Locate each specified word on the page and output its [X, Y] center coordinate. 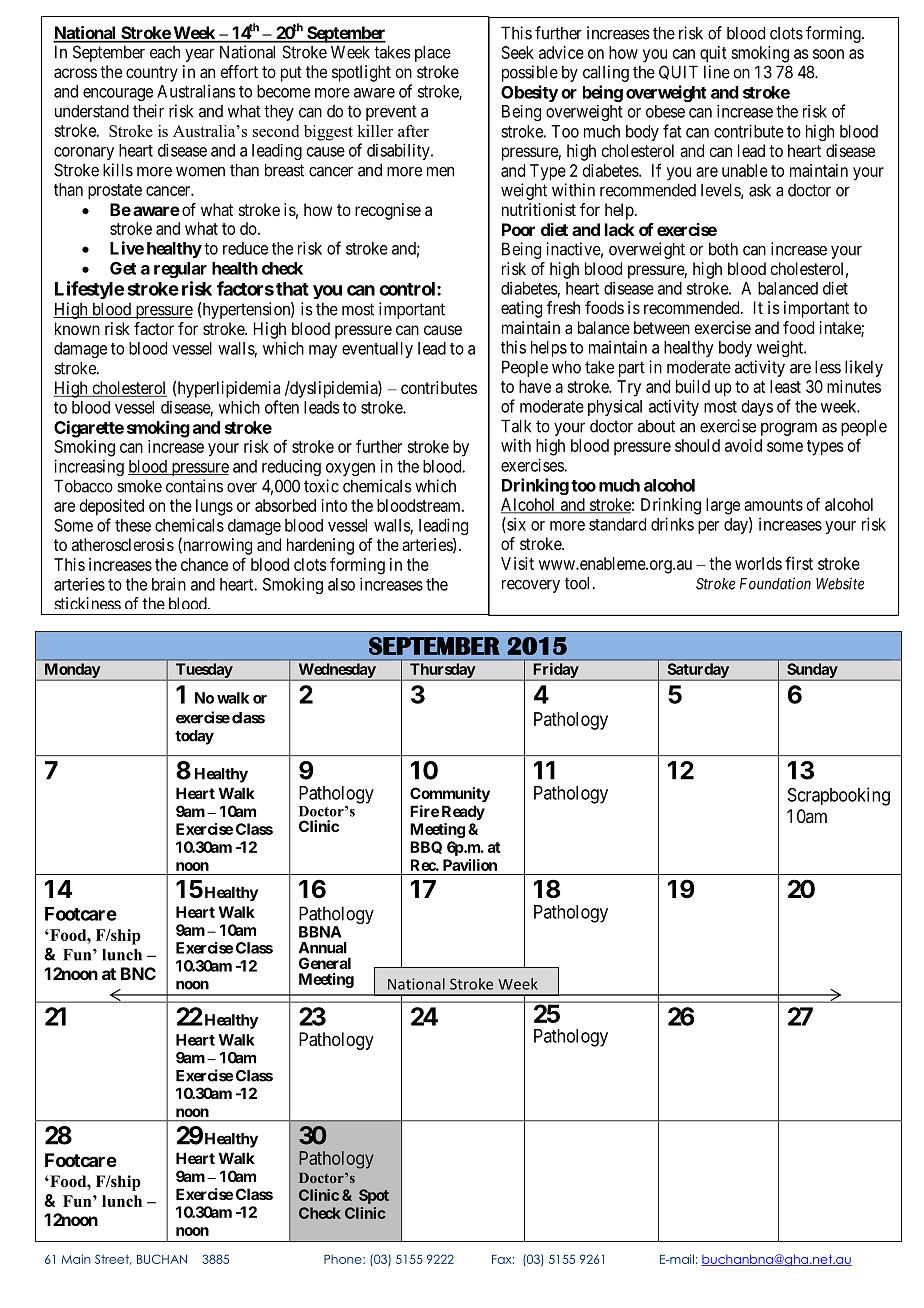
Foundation [775, 583]
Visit [517, 563]
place [433, 53]
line [717, 72]
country [152, 74]
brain [169, 584]
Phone [344, 1259]
